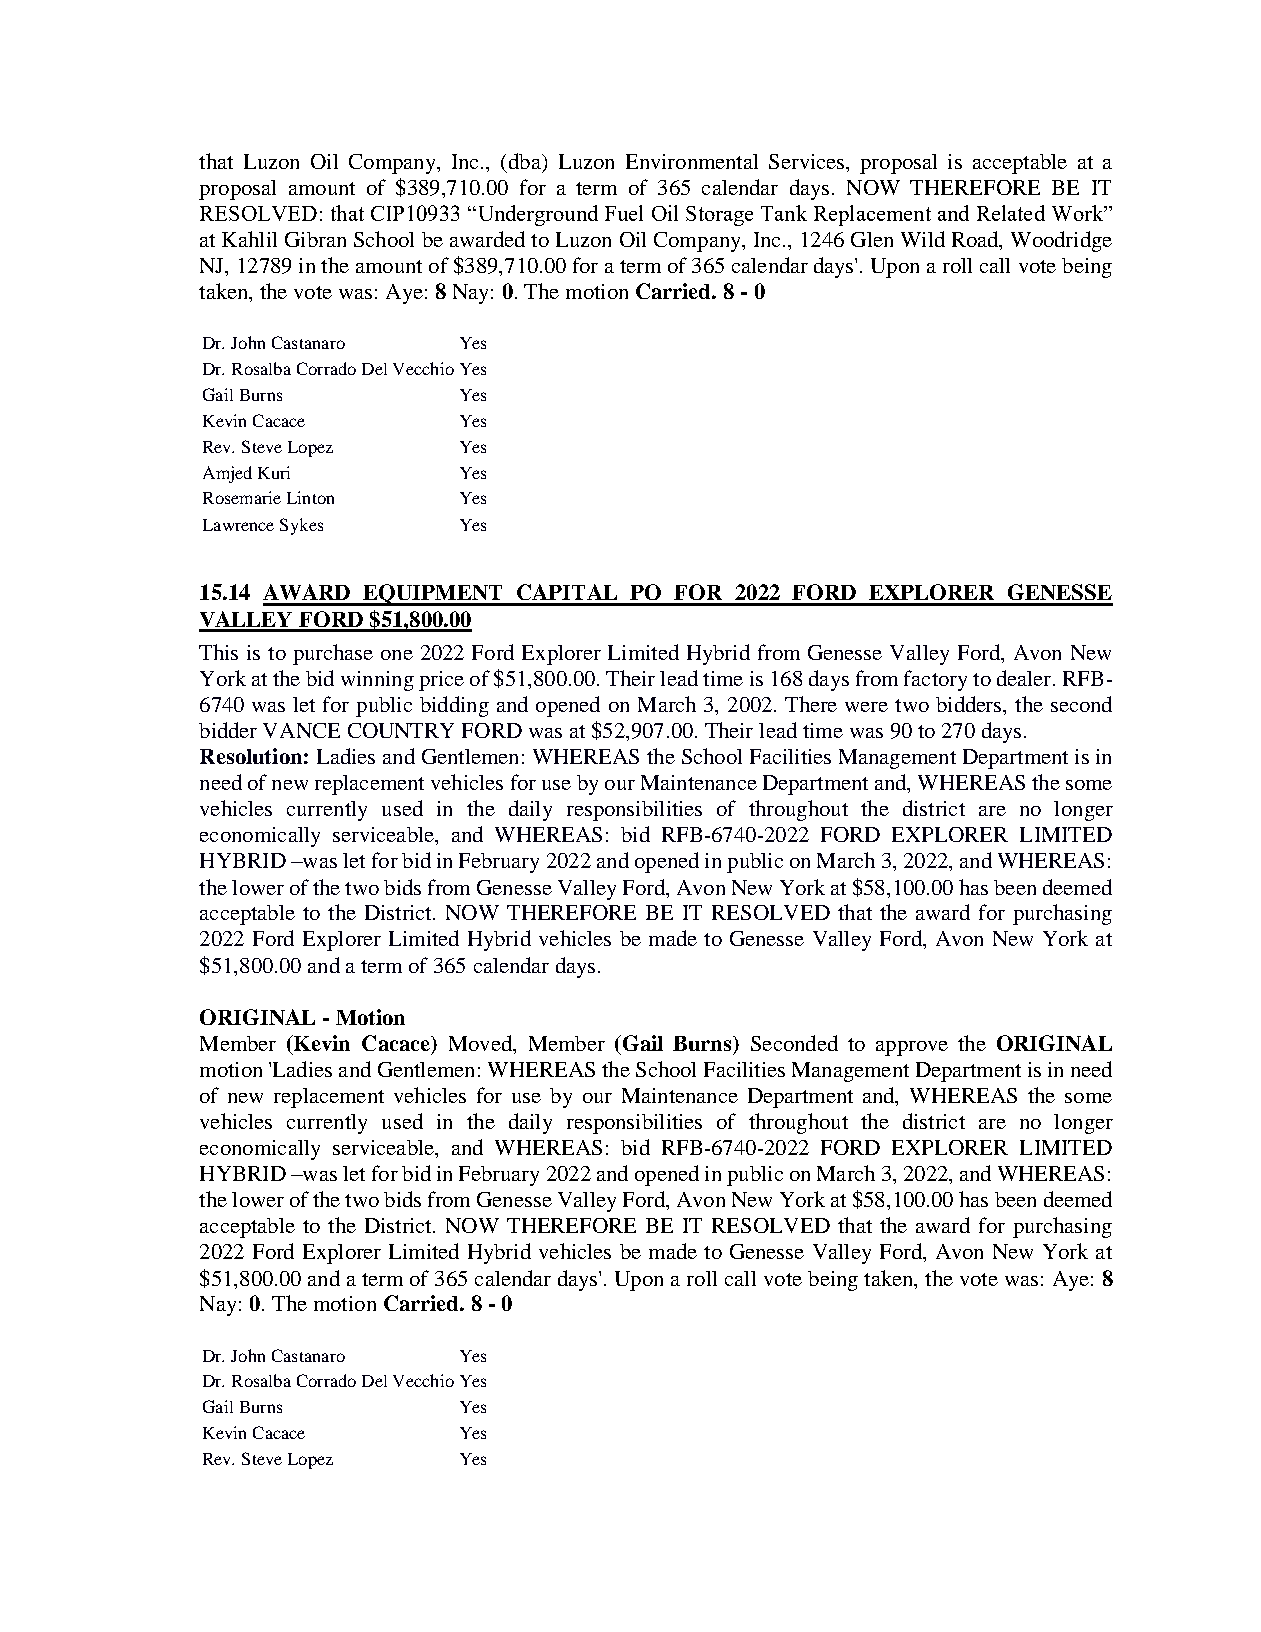  I want to click on were, so click(866, 707).
